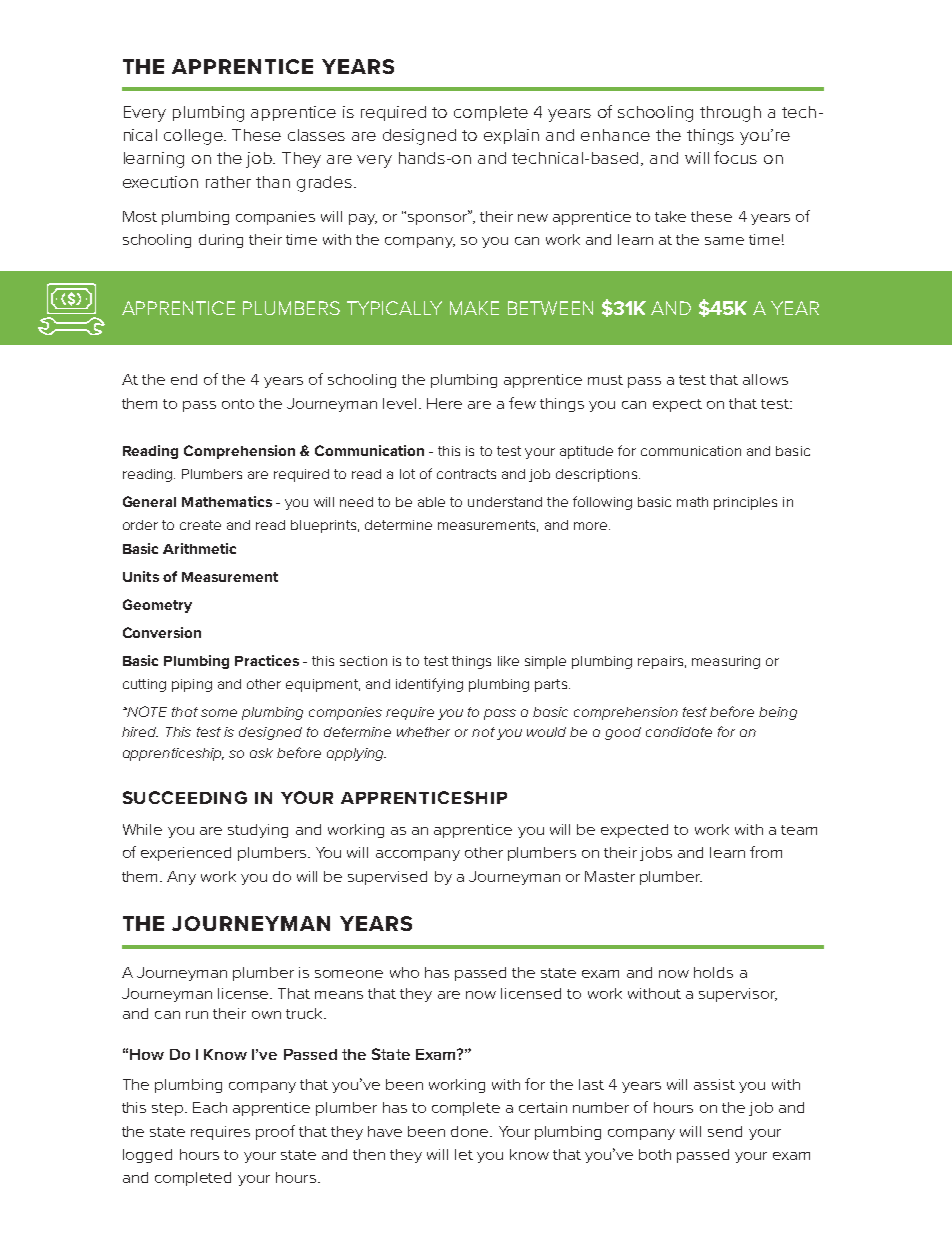 The height and width of the screenshot is (1233, 952). I want to click on allows, so click(765, 379).
